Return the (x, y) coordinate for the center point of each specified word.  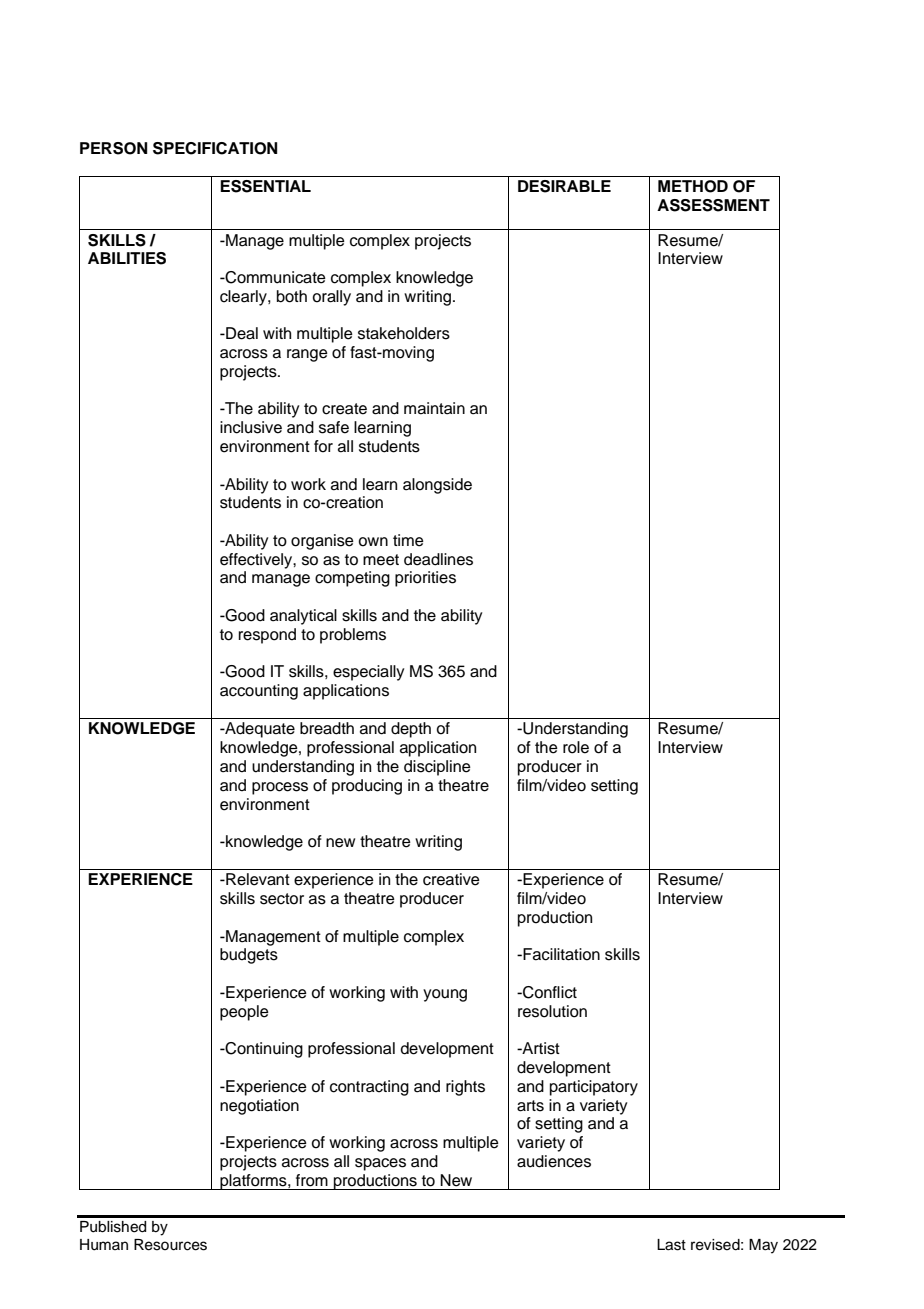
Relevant (257, 879)
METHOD (693, 186)
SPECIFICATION (215, 148)
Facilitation (560, 954)
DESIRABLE (564, 186)
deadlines (438, 559)
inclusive (251, 427)
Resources (170, 1245)
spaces (380, 1164)
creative (451, 879)
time (408, 540)
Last (671, 1245)
